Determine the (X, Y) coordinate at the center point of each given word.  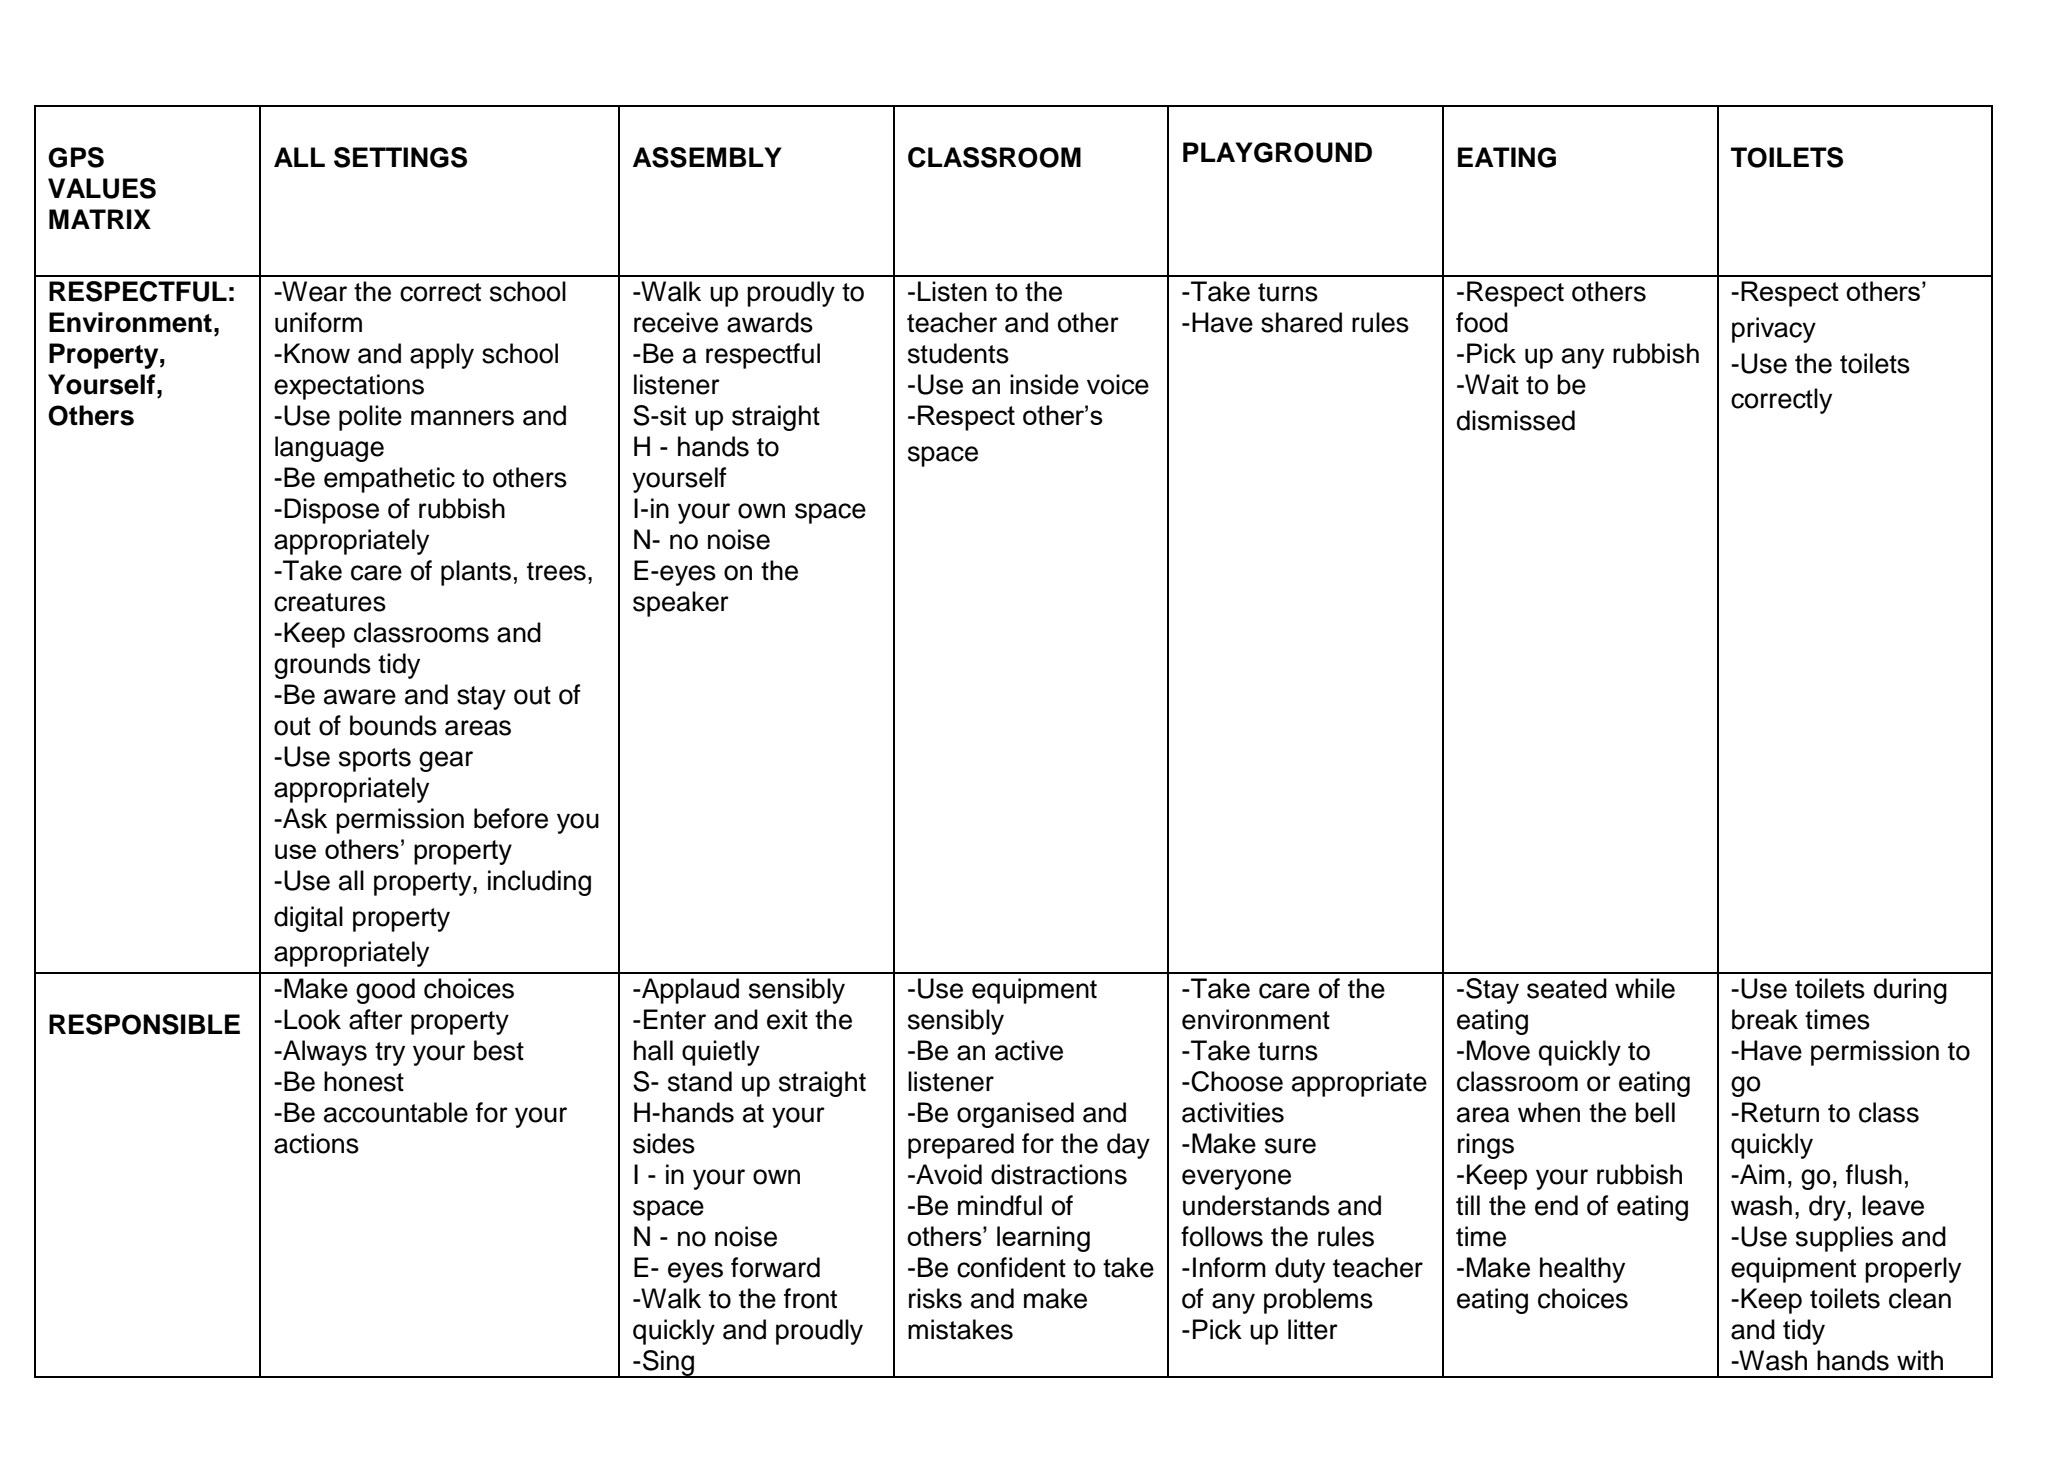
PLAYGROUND (1277, 152)
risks (935, 1298)
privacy (1774, 330)
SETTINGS (400, 157)
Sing (668, 1364)
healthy (1582, 1270)
